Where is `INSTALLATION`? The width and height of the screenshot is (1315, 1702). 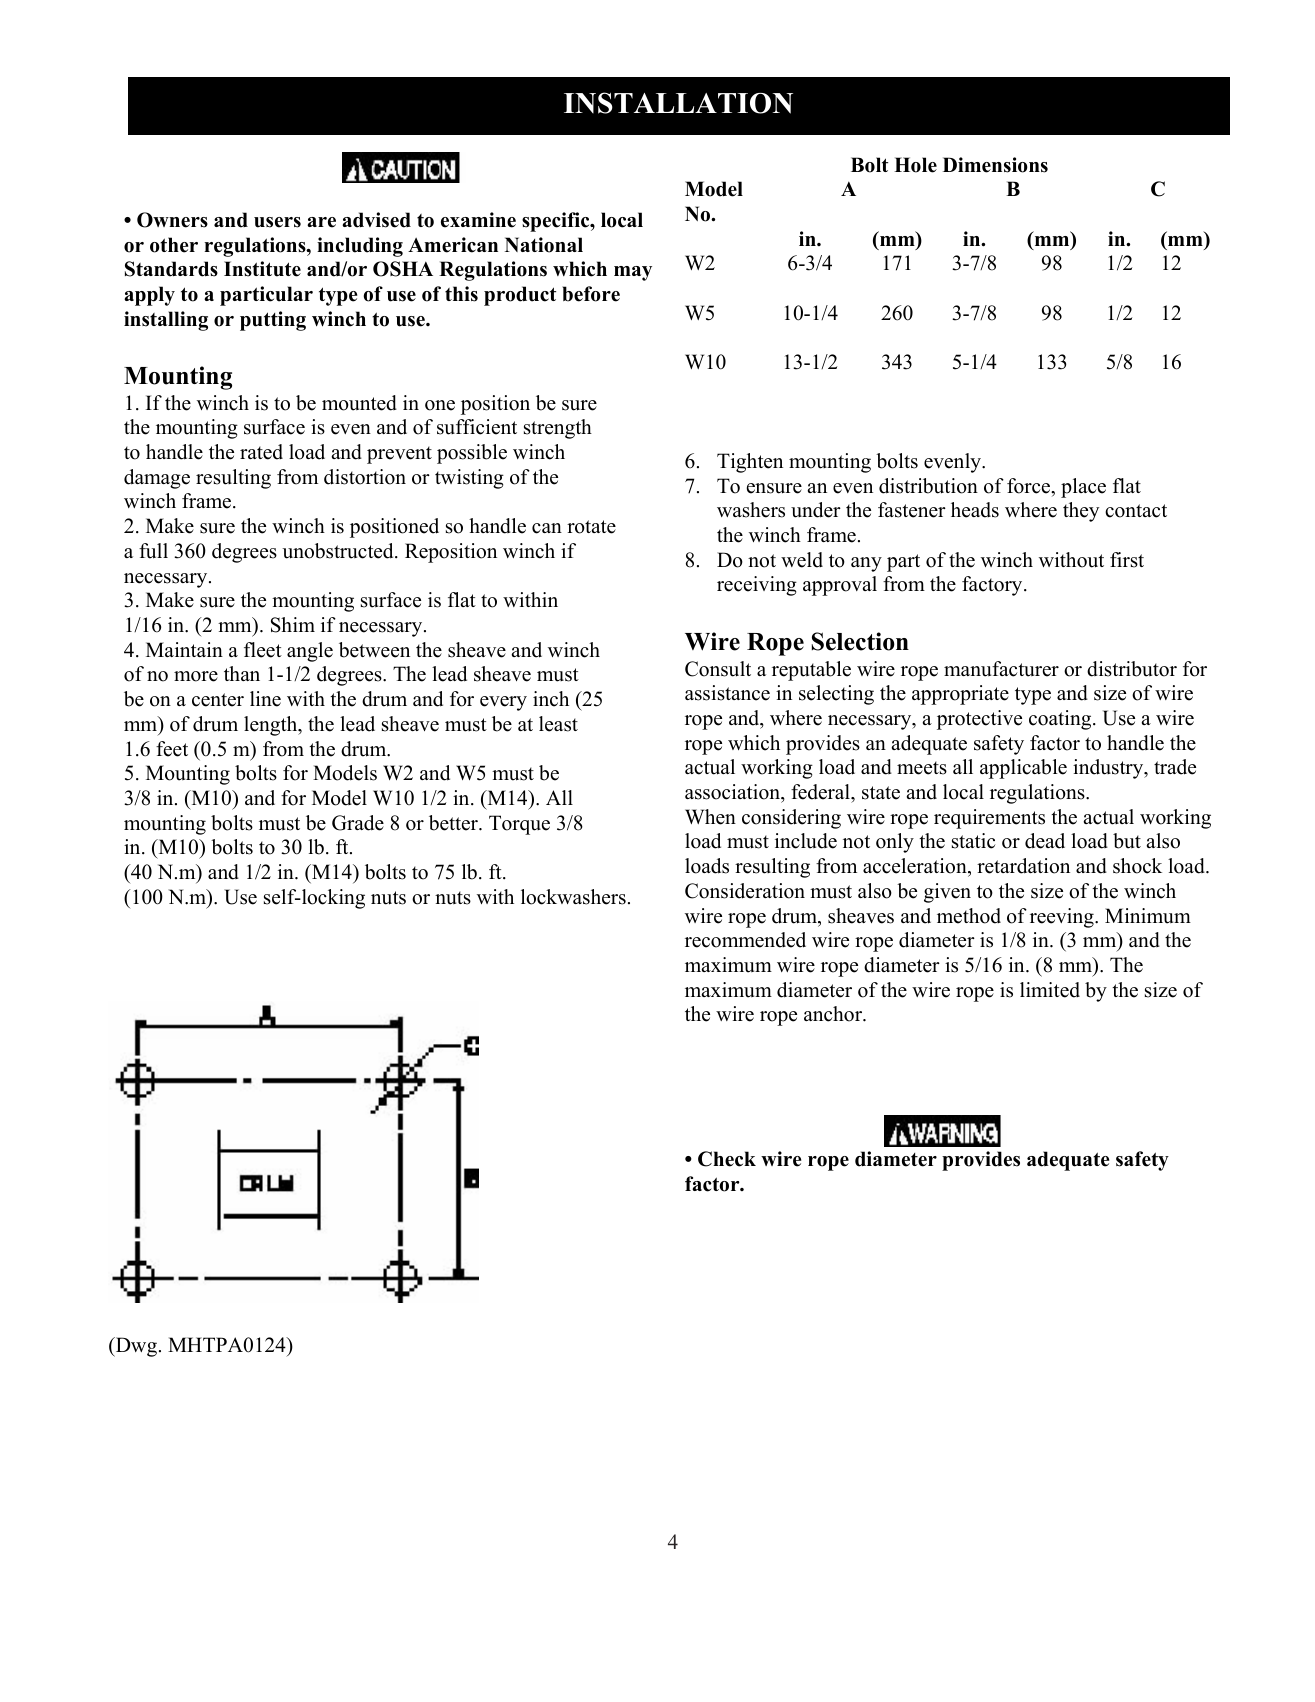
INSTALLATION is located at coordinates (678, 103).
